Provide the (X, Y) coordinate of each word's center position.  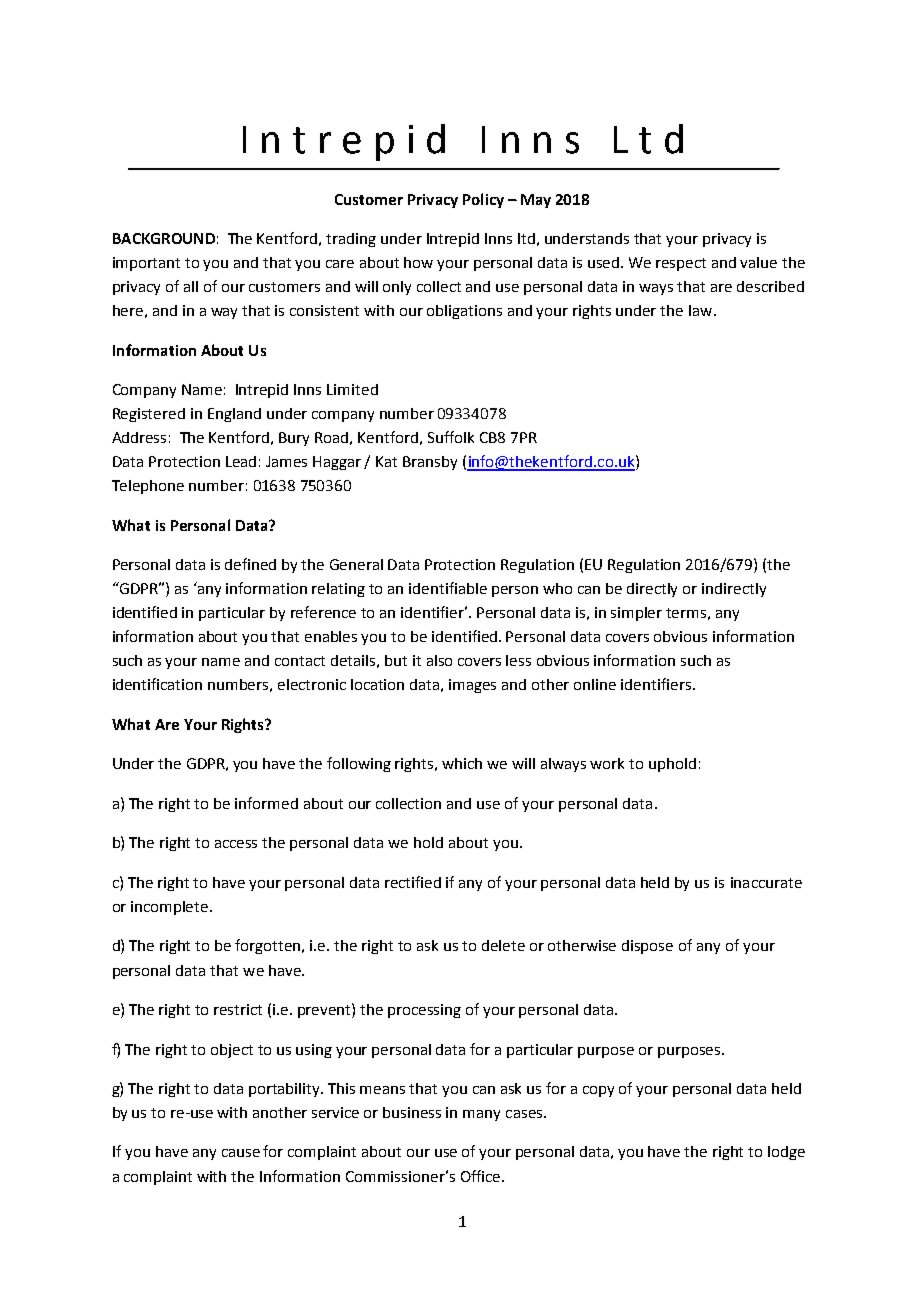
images (472, 686)
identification (157, 684)
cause (241, 1153)
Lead (241, 461)
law (702, 310)
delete (503, 945)
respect (681, 264)
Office (482, 1176)
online (595, 684)
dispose (647, 947)
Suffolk (451, 437)
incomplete (171, 908)
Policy (483, 200)
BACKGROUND (164, 238)
